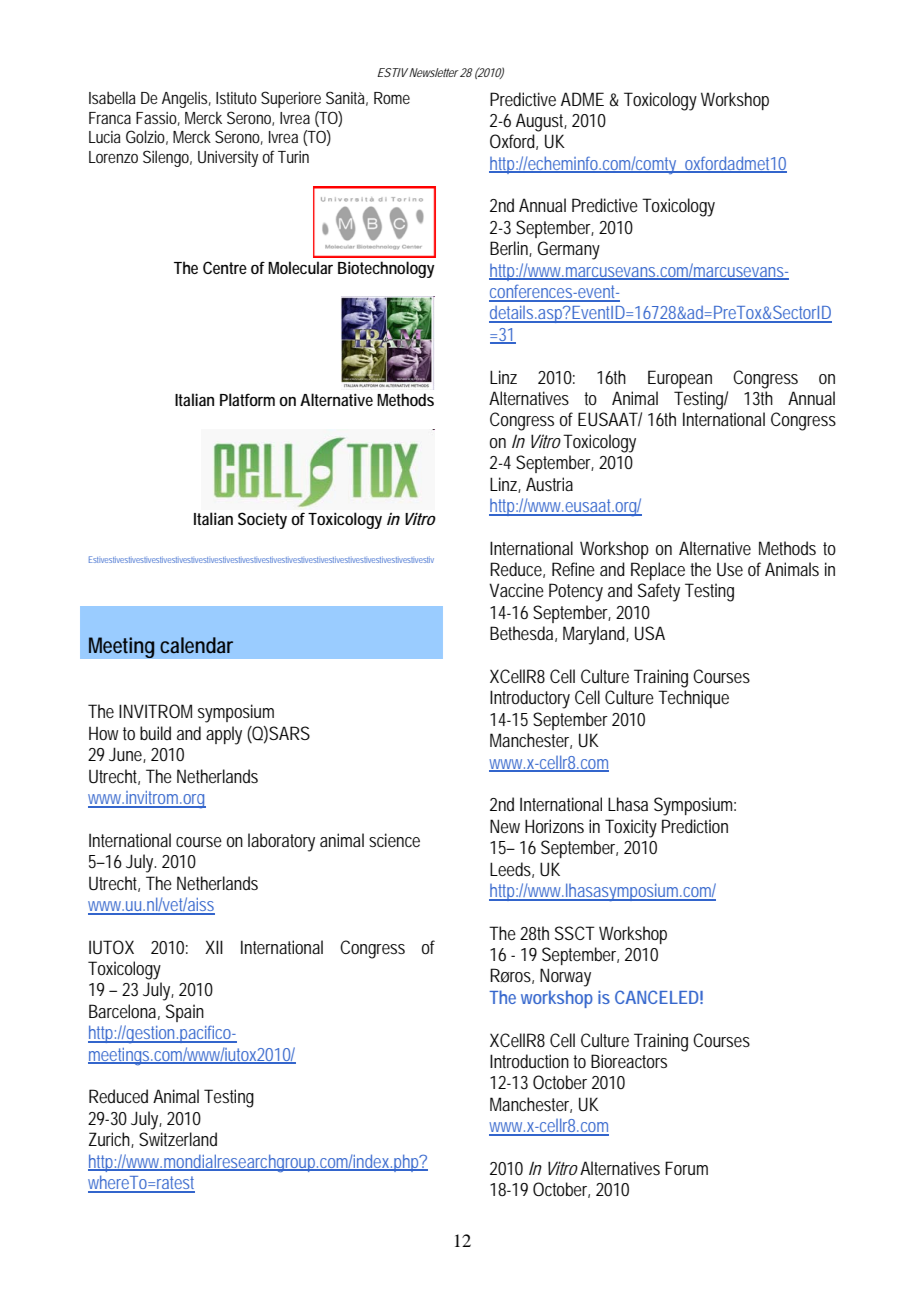 The height and width of the image is (1308, 924). Describe the element at coordinates (541, 122) in the image. I see `August` at that location.
